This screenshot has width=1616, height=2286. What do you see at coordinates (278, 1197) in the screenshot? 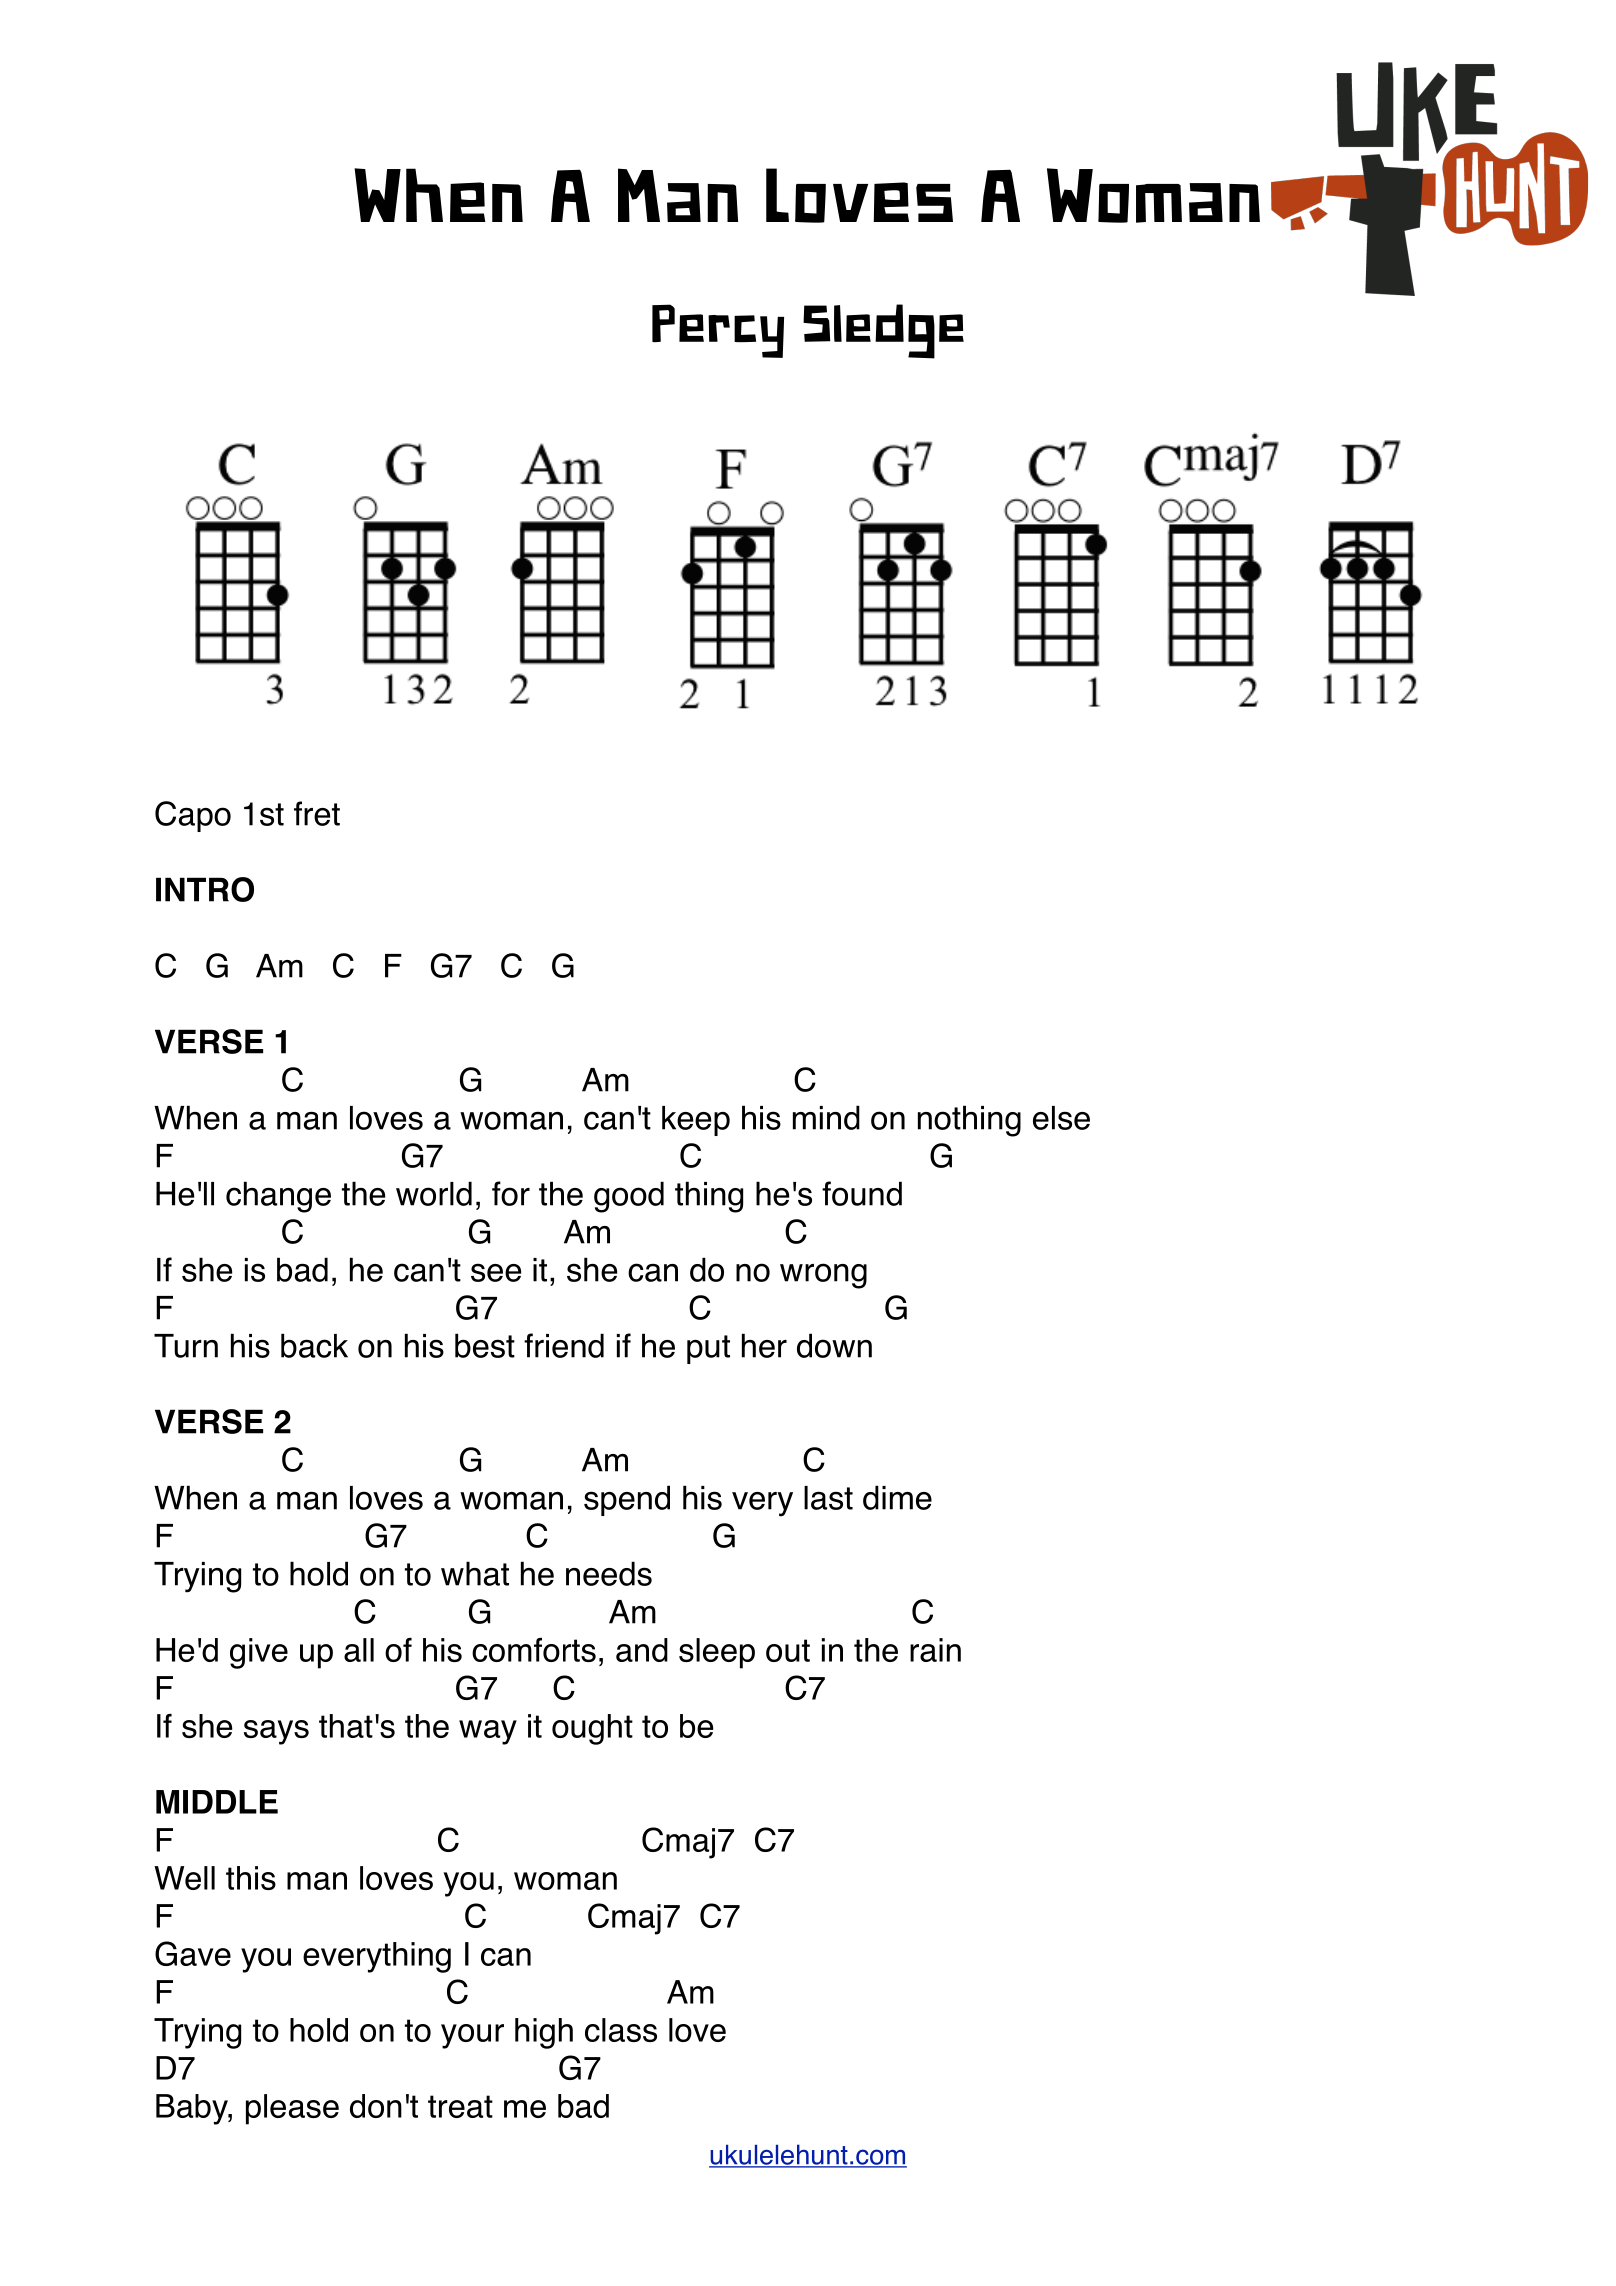
I see `change` at bounding box center [278, 1197].
